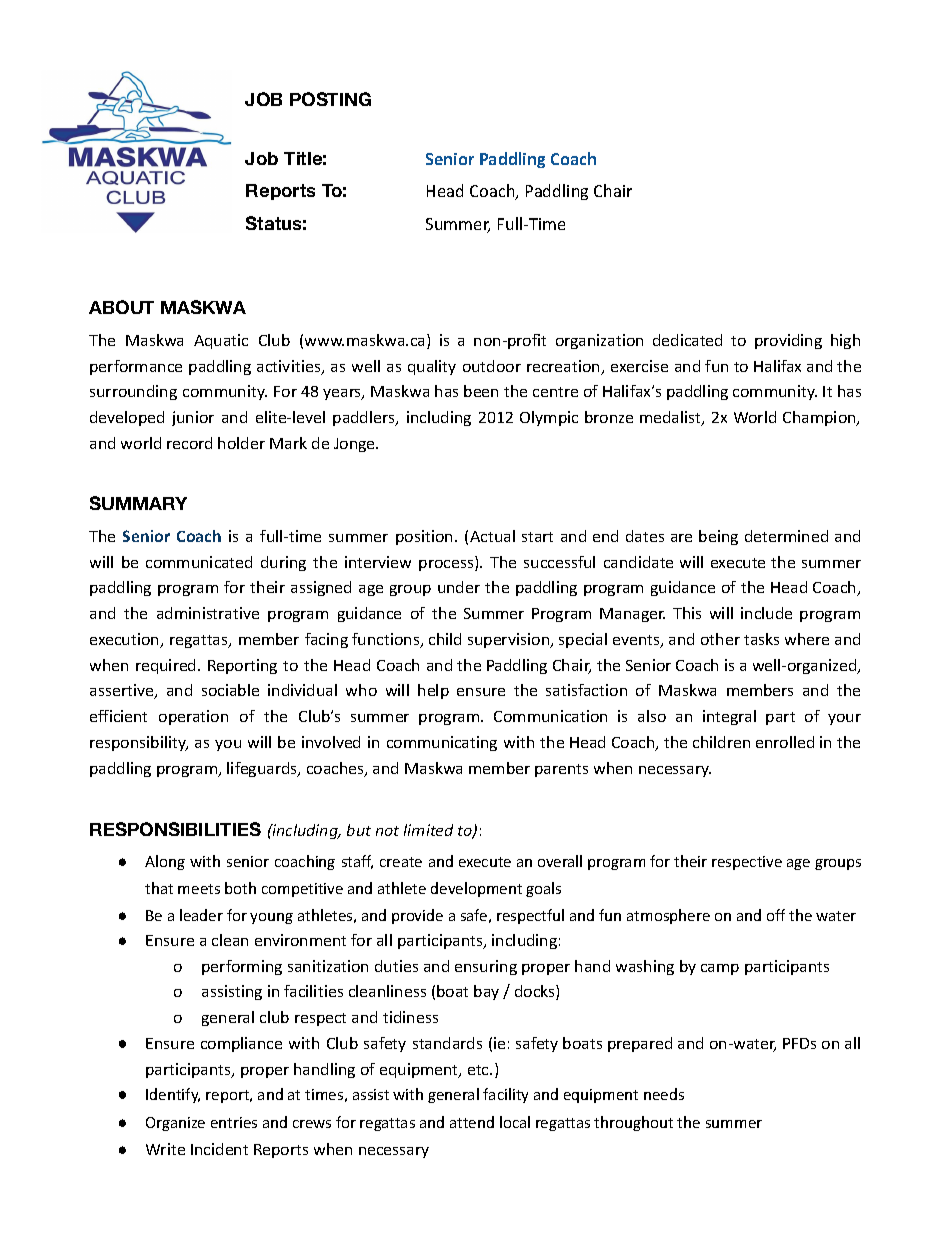 The image size is (952, 1233). I want to click on include, so click(766, 613).
